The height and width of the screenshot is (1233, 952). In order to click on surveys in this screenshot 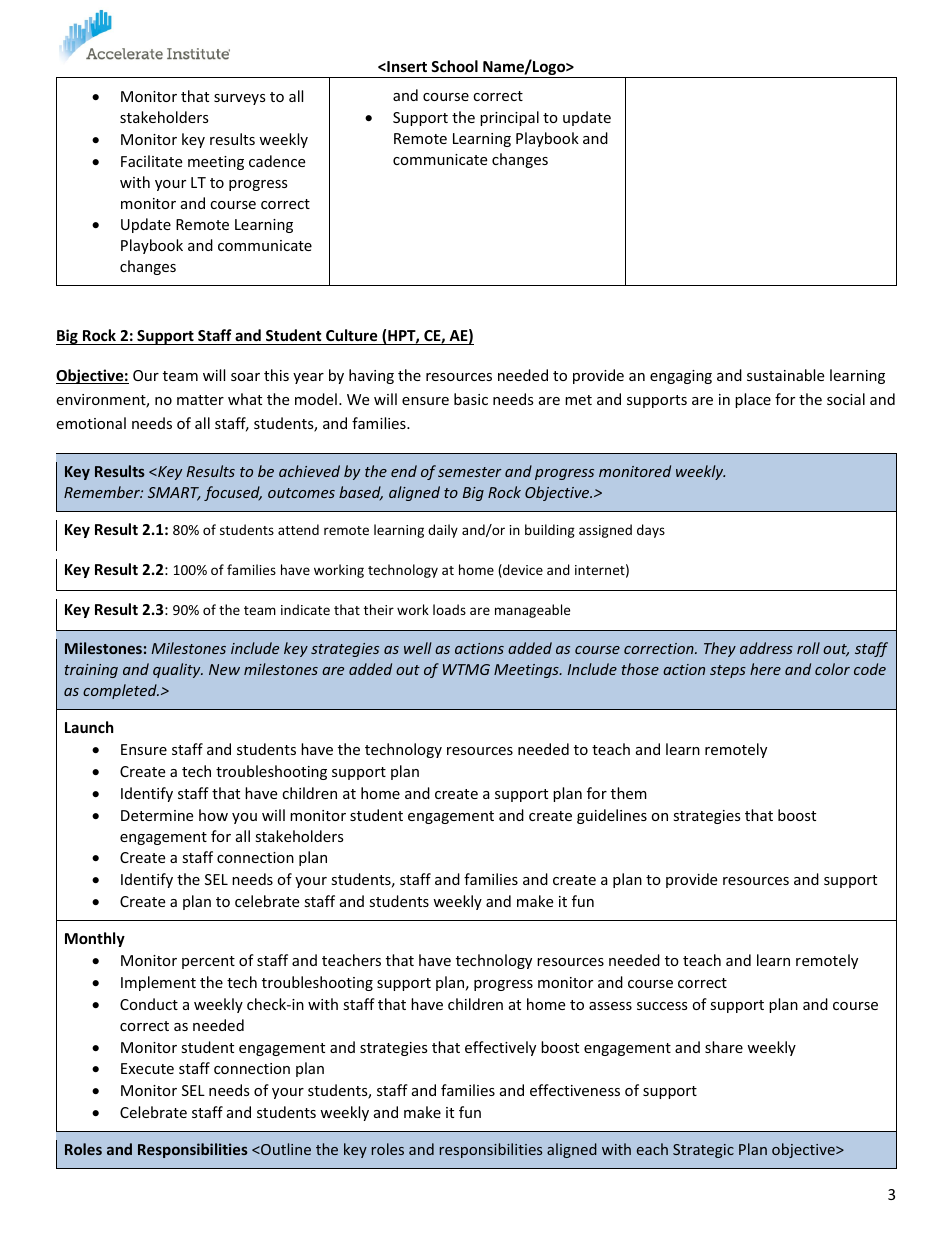, I will do `click(240, 99)`.
